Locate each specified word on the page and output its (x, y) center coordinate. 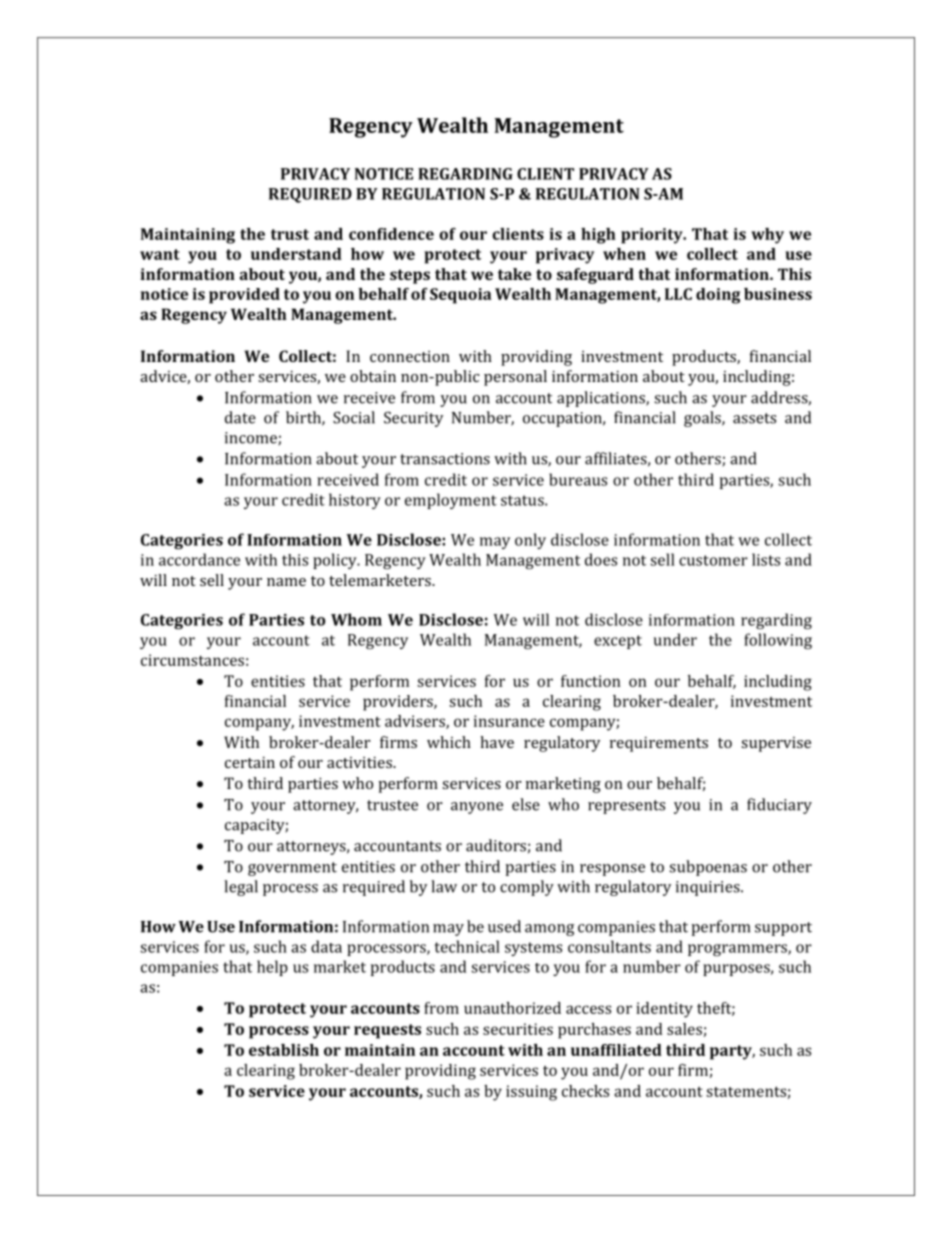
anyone (477, 808)
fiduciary (779, 806)
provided (244, 296)
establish (284, 1050)
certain (250, 762)
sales (684, 1029)
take (514, 274)
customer (713, 560)
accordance (199, 559)
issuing (531, 1093)
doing (718, 296)
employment (451, 501)
